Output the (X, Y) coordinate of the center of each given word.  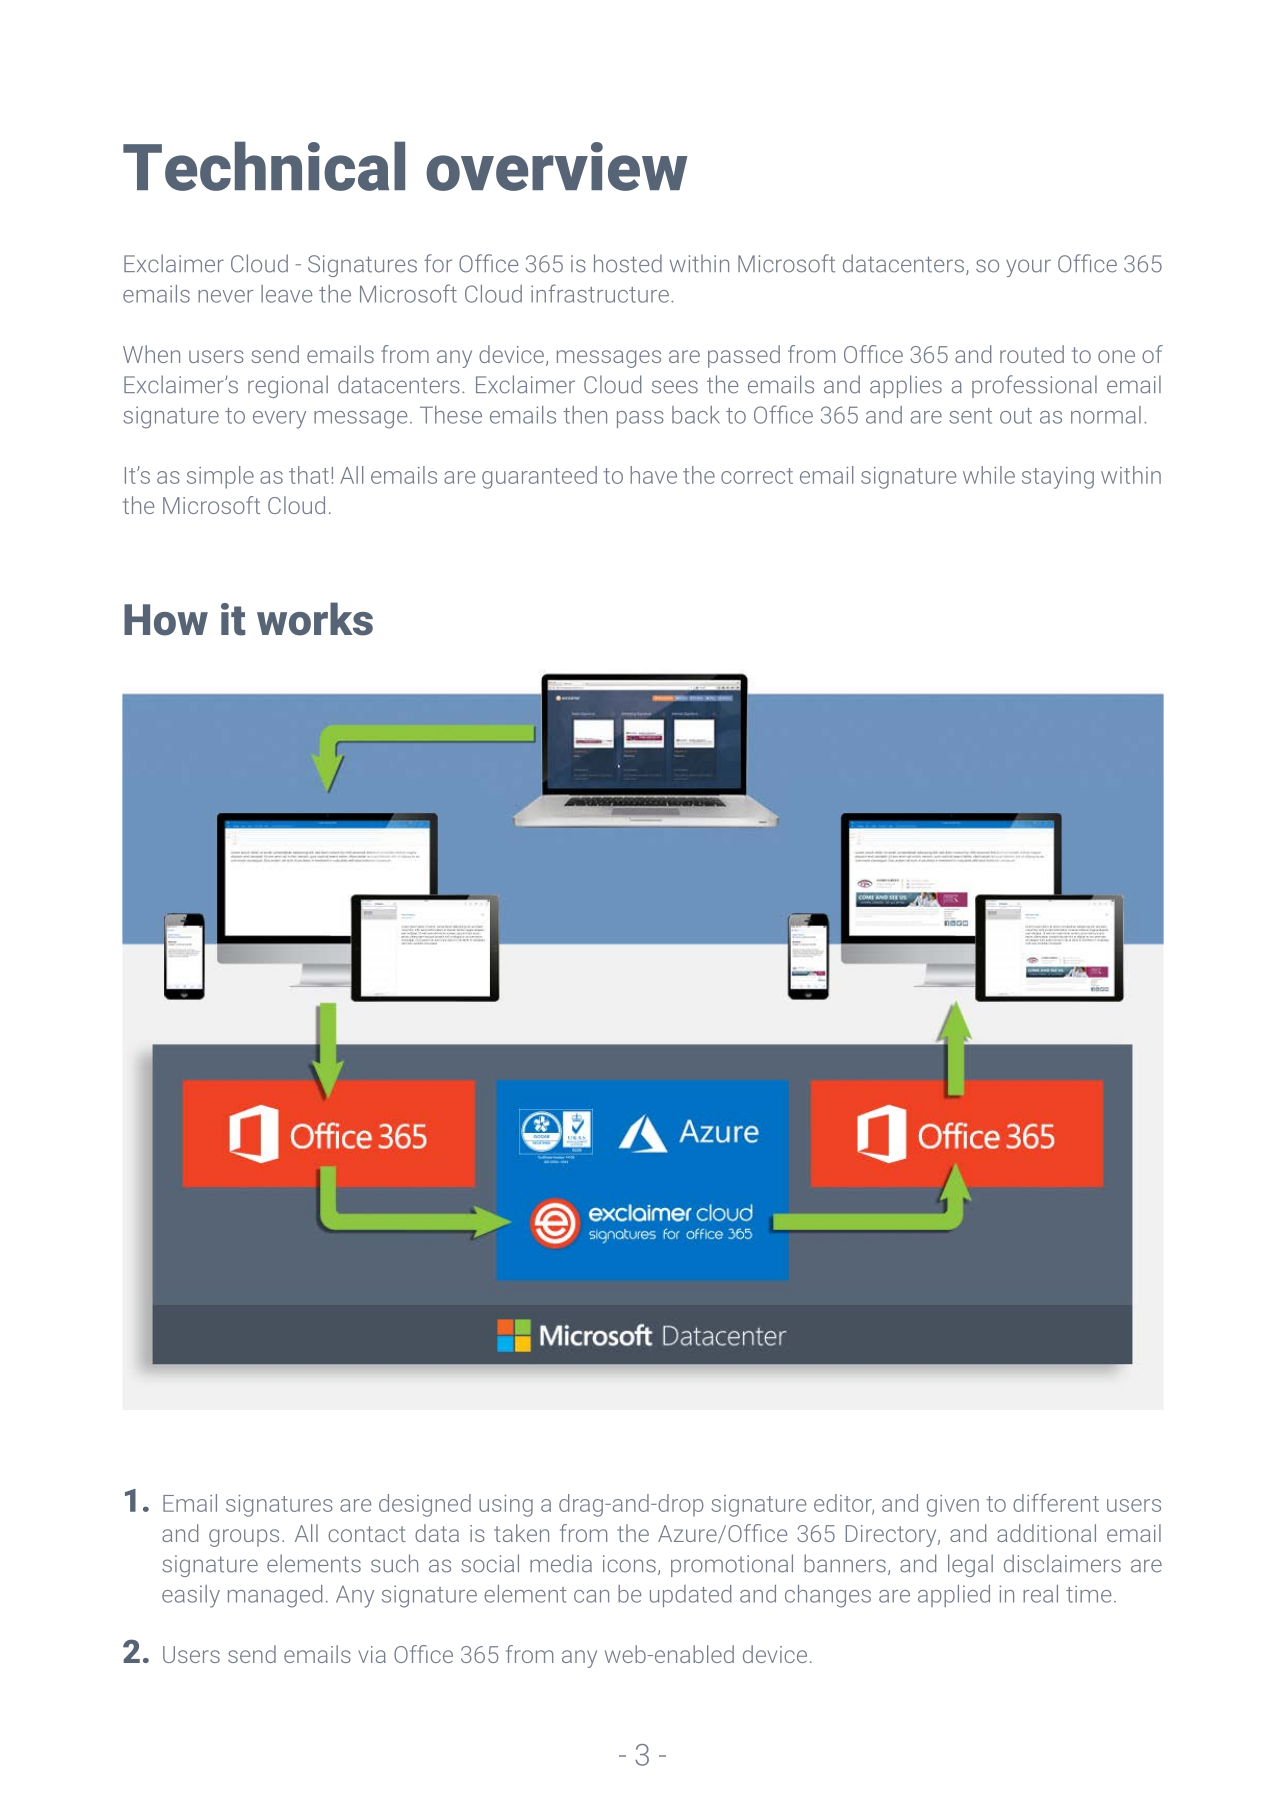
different (1056, 1503)
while (989, 475)
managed (275, 1596)
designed (425, 1505)
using (506, 1506)
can (591, 1596)
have (653, 475)
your (1028, 268)
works (315, 619)
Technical (264, 166)
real (1040, 1594)
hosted (628, 263)
